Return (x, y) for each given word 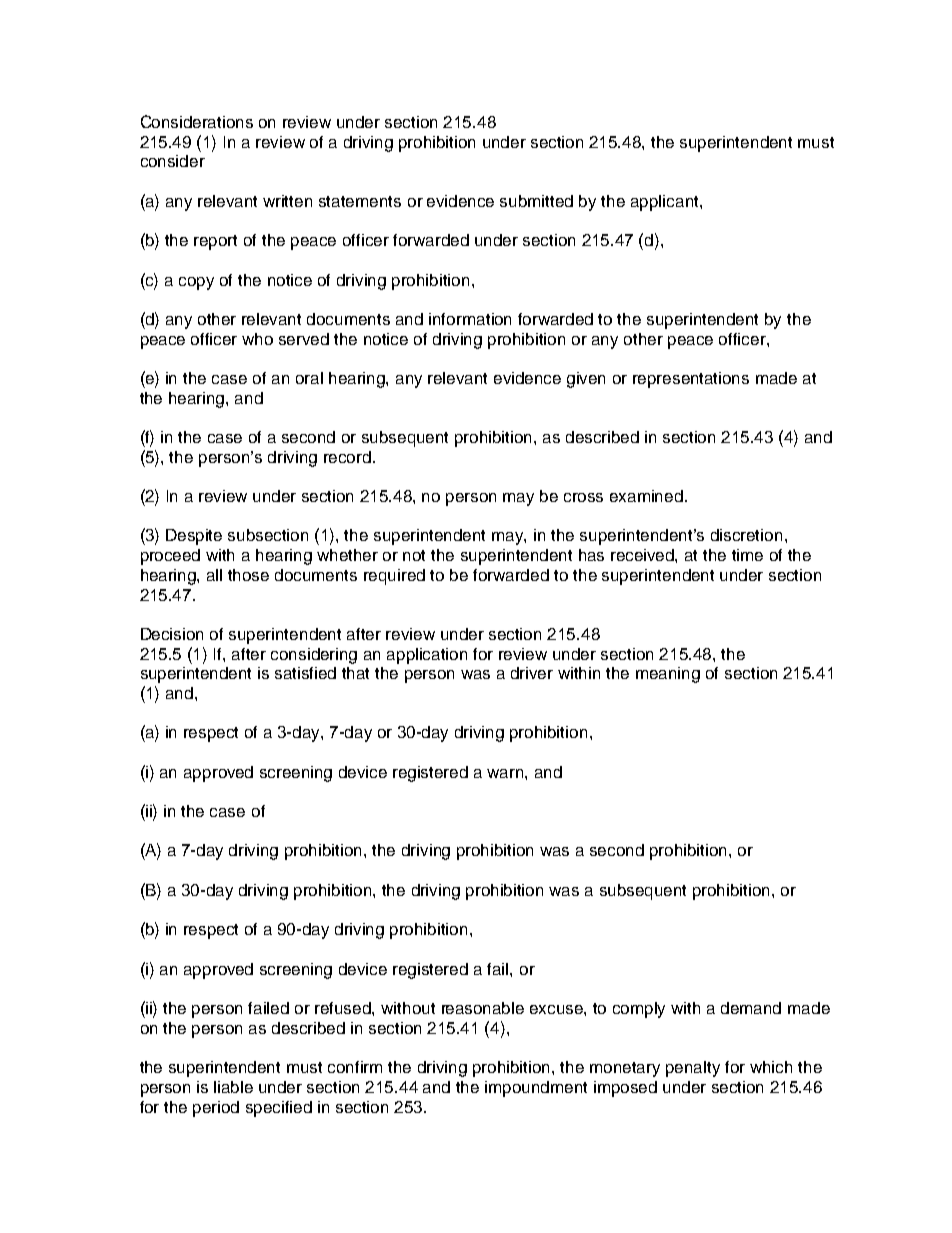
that (355, 673)
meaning (668, 675)
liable (233, 1087)
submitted (536, 201)
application (427, 656)
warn (506, 773)
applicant (666, 203)
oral (309, 378)
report (215, 242)
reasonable (483, 1008)
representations (691, 380)
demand (751, 1008)
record (349, 457)
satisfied (305, 673)
